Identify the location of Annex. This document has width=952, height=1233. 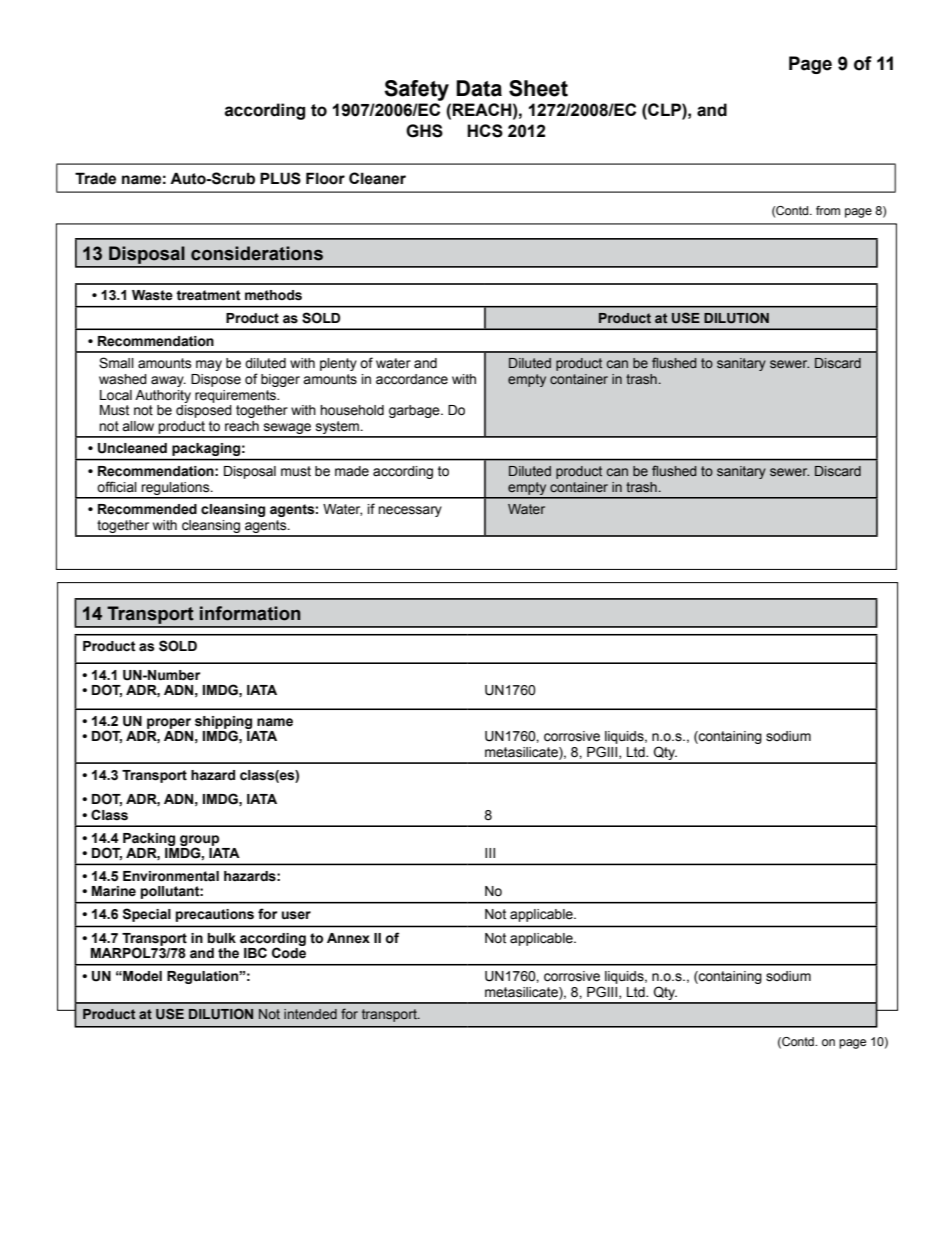
(348, 938).
